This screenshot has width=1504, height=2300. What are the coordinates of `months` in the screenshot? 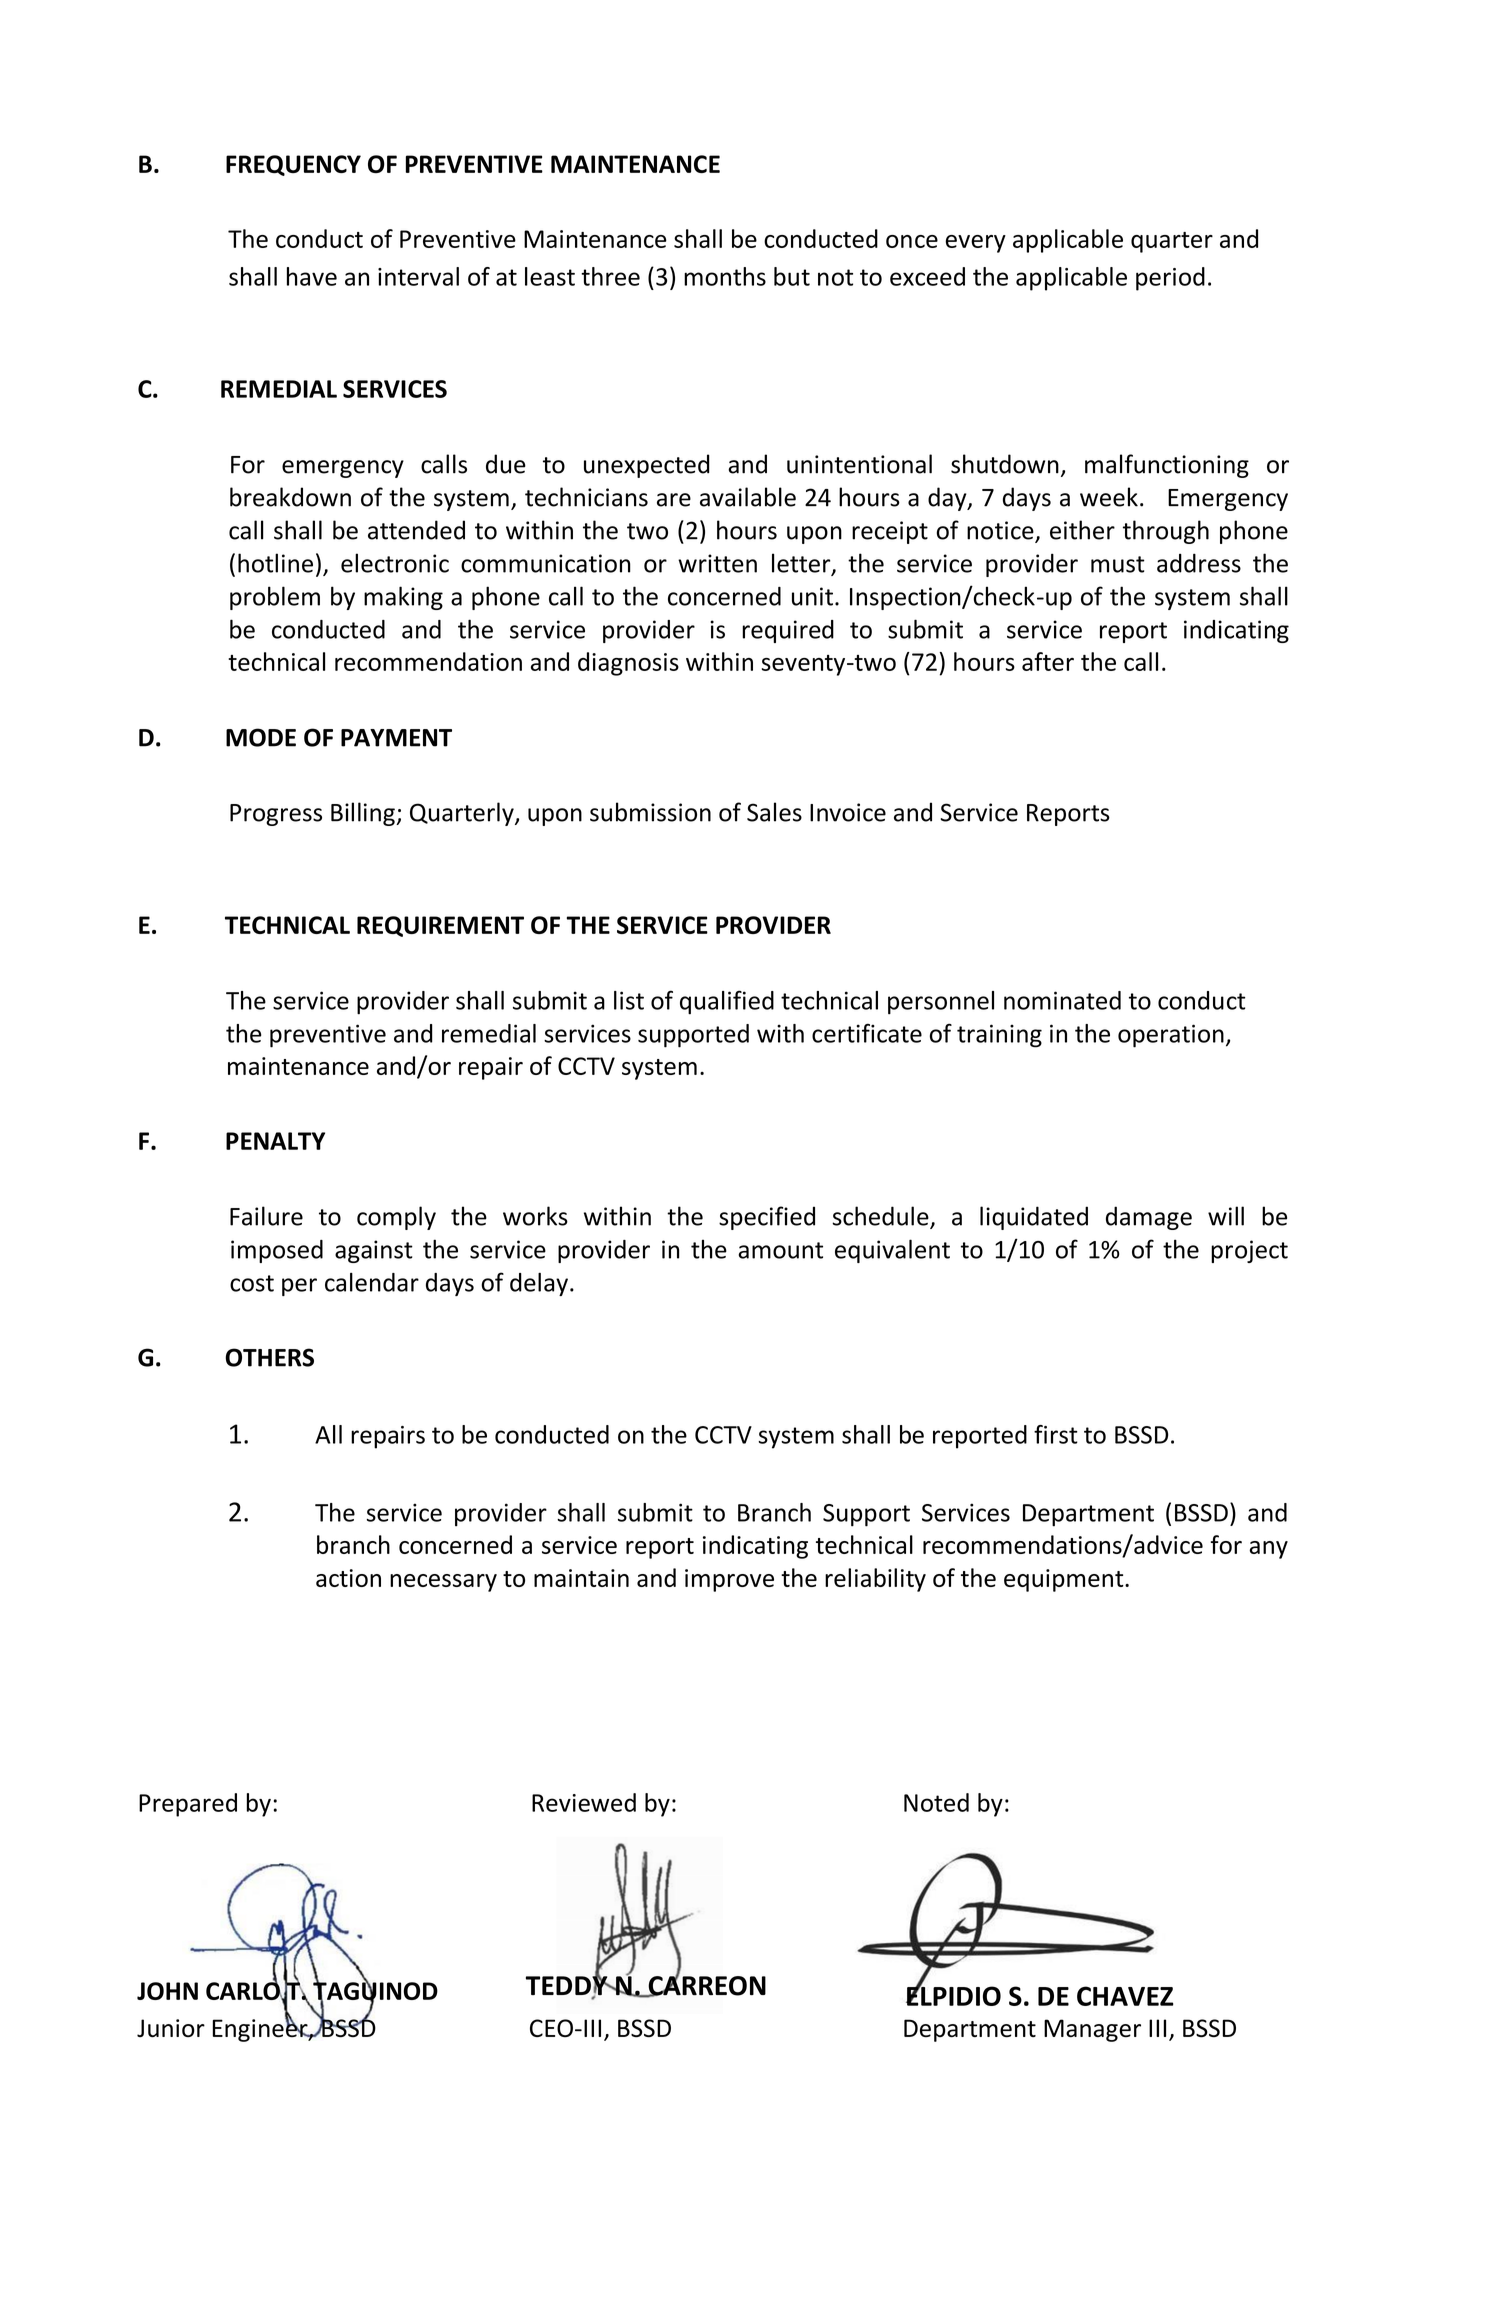 It's located at (725, 276).
